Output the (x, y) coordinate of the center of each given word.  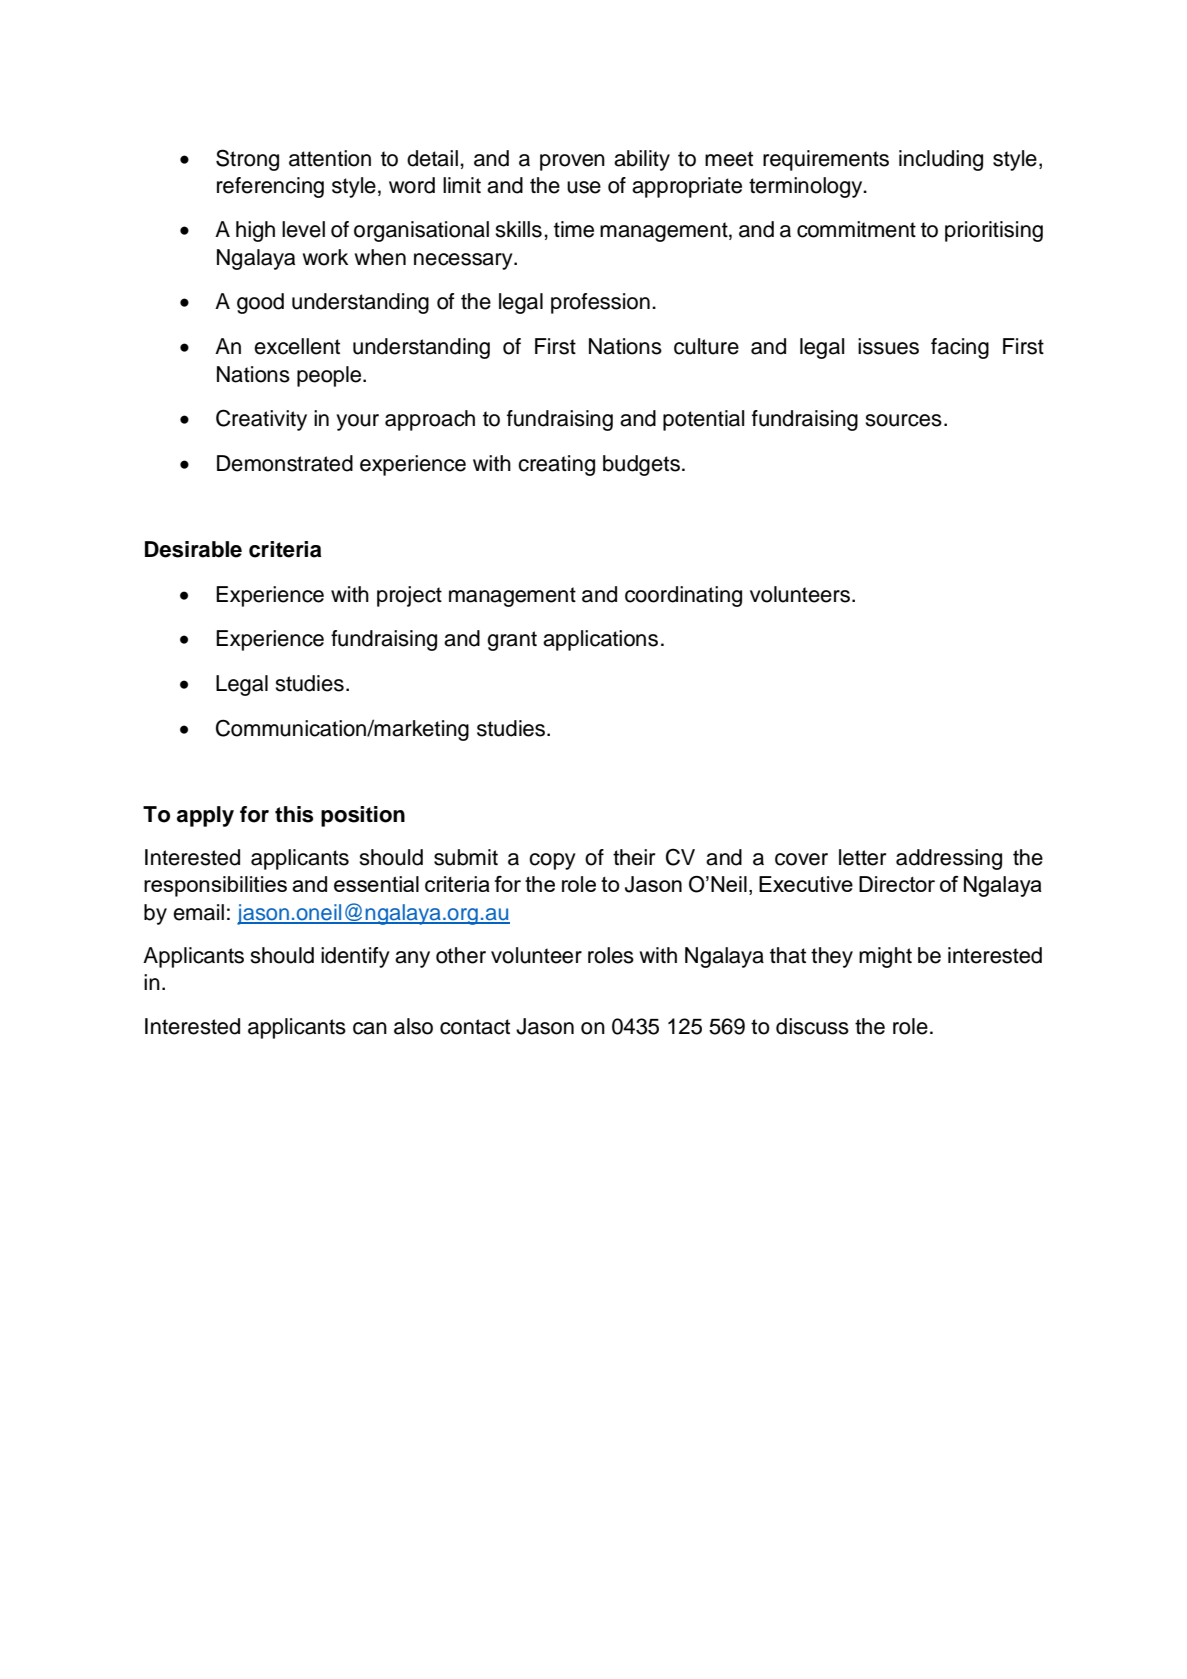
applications (600, 640)
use (584, 187)
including (941, 160)
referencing (270, 187)
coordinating (683, 596)
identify (355, 957)
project (409, 596)
